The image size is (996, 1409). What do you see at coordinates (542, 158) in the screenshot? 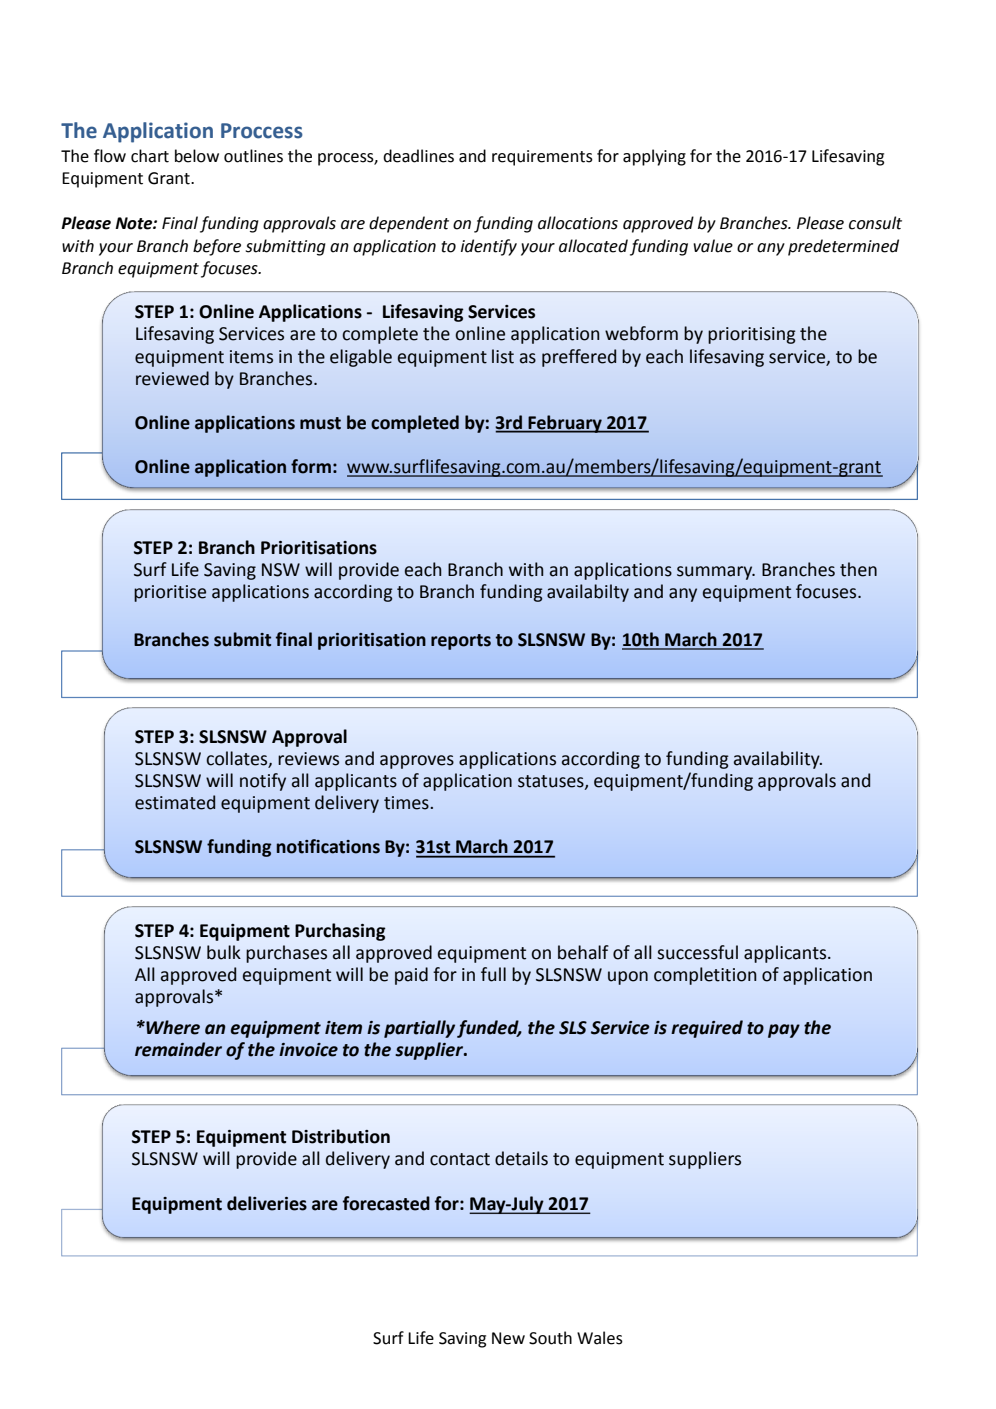
I see `requirements` at bounding box center [542, 158].
